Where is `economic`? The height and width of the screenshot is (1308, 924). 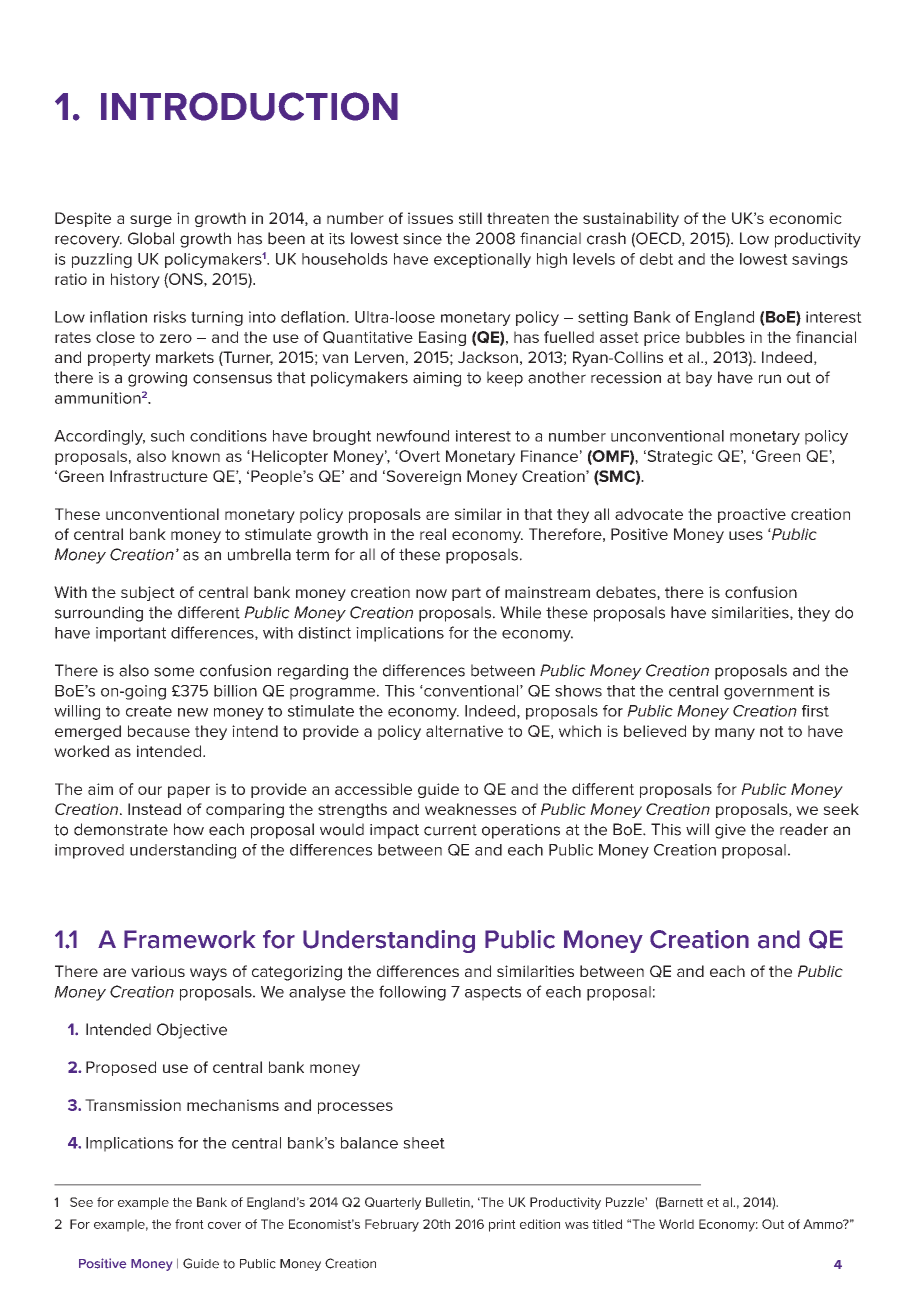 economic is located at coordinates (805, 218).
